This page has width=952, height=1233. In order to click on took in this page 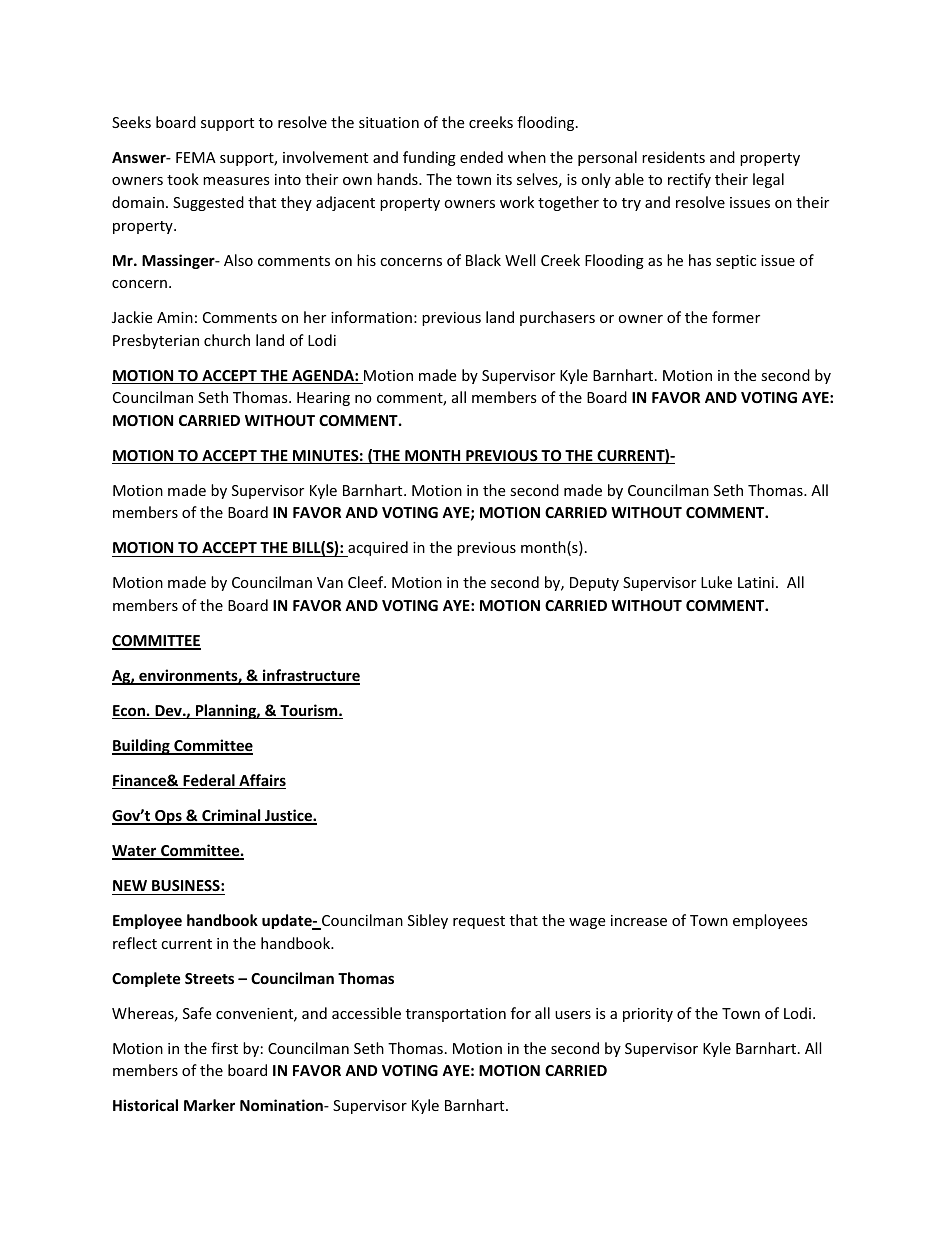, I will do `click(183, 179)`.
